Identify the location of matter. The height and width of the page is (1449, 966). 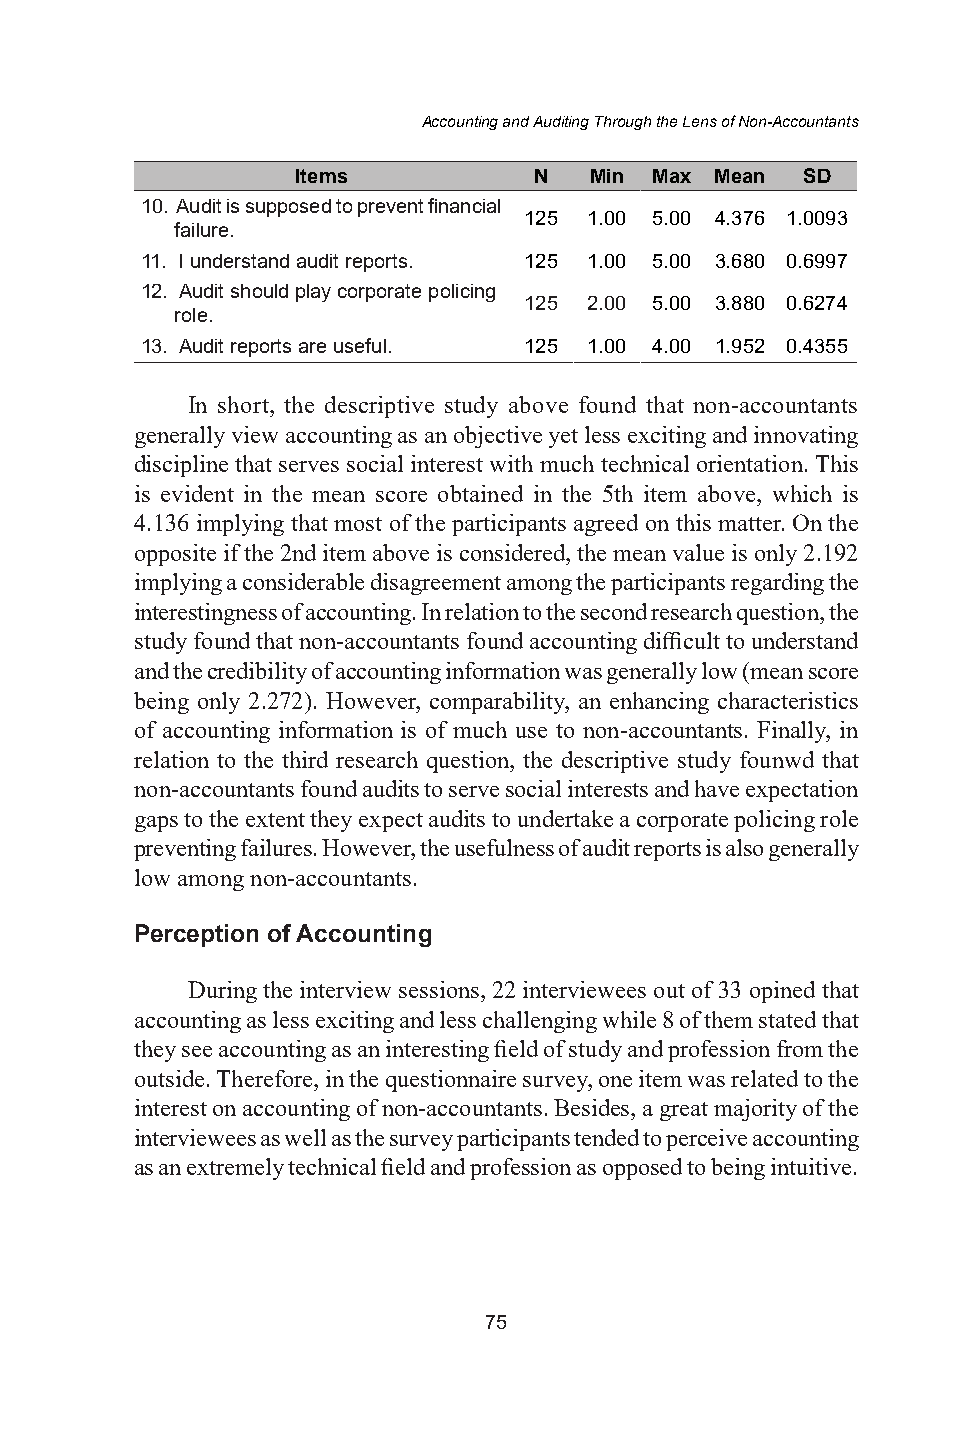
(751, 524).
